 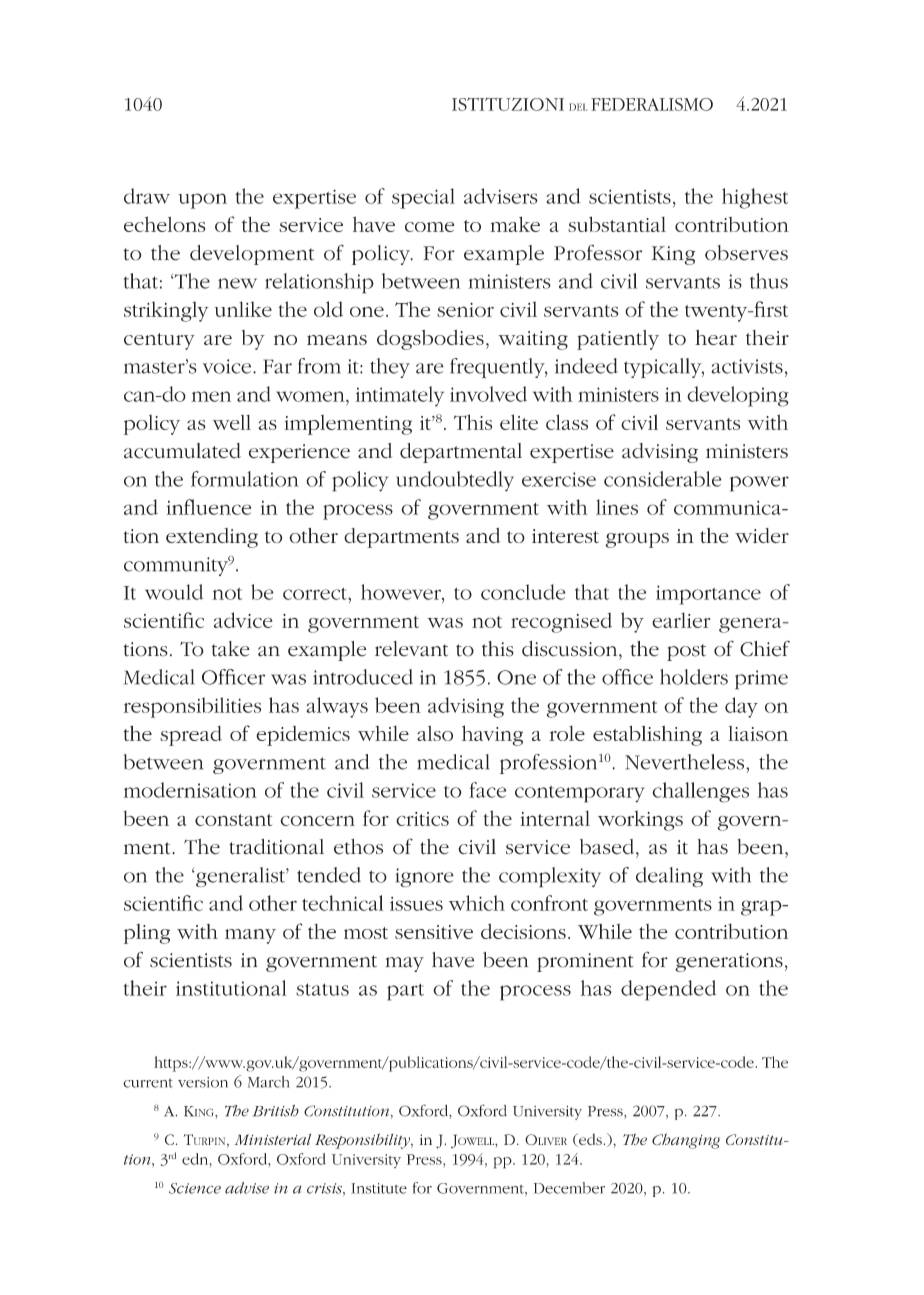 What do you see at coordinates (195, 1188) in the screenshot?
I see `Science` at bounding box center [195, 1188].
